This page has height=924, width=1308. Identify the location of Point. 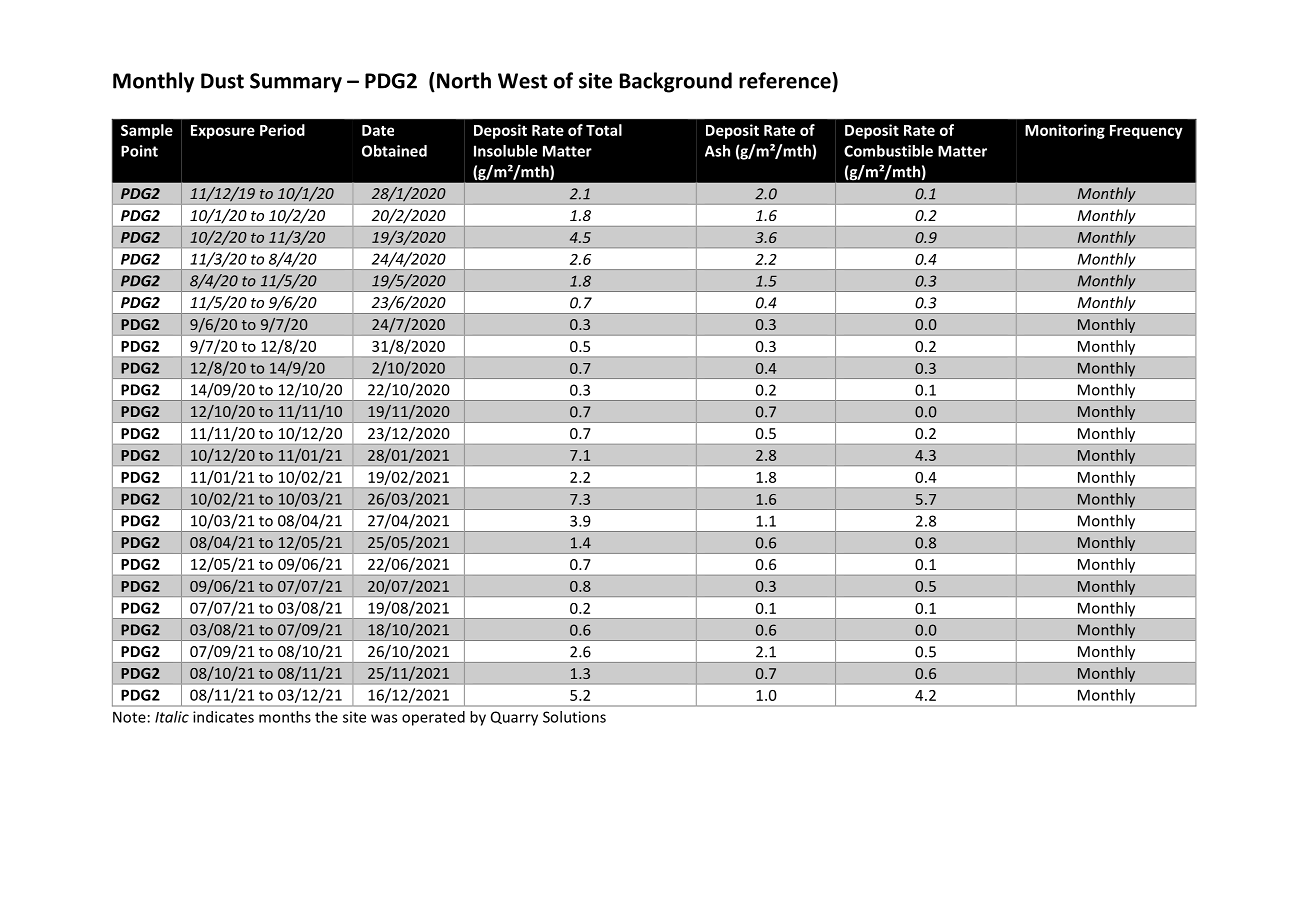
(139, 151).
